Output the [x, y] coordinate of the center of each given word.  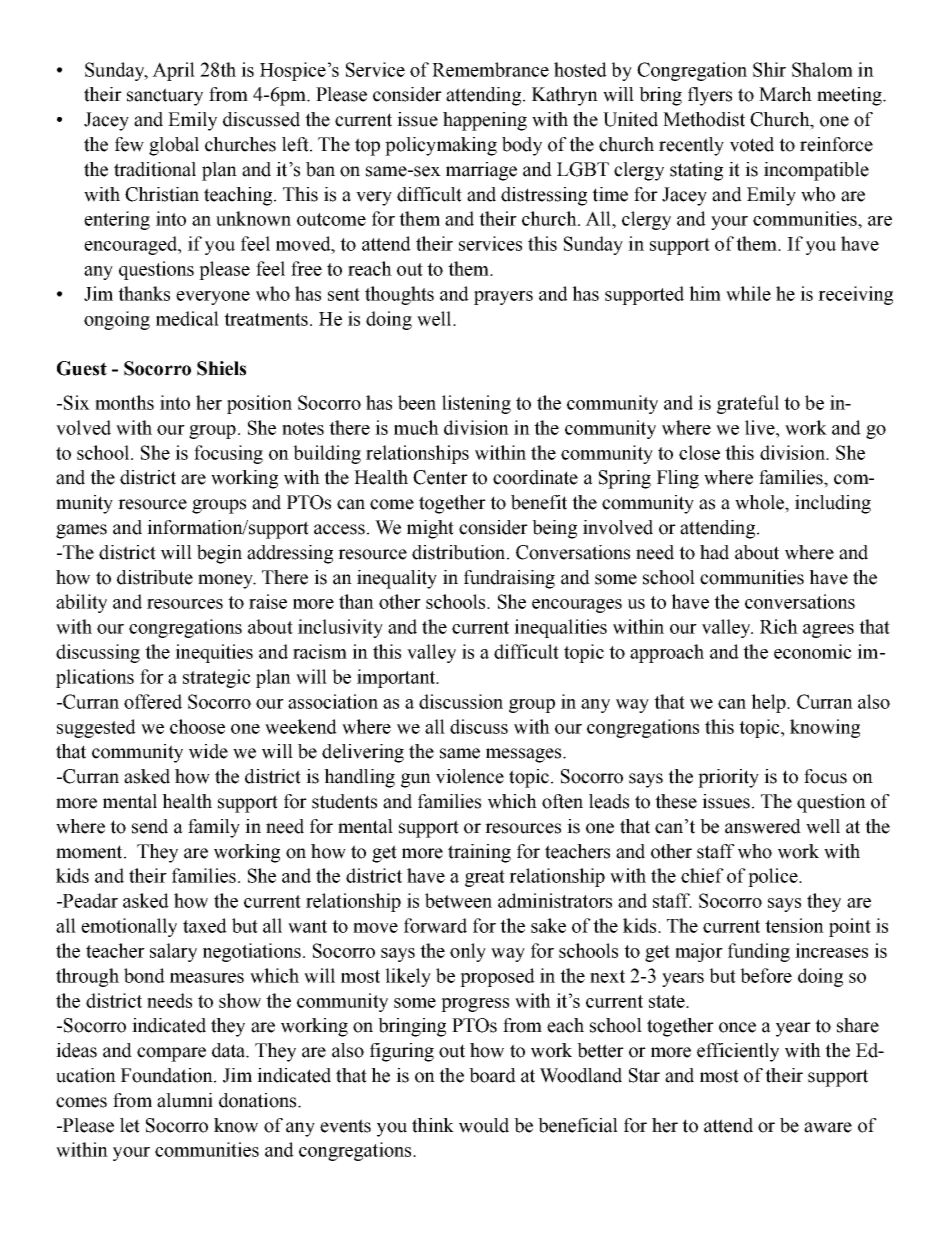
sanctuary [165, 97]
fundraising [509, 579]
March [785, 94]
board [492, 1075]
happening [485, 121]
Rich [779, 626]
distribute [155, 577]
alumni [185, 1100]
